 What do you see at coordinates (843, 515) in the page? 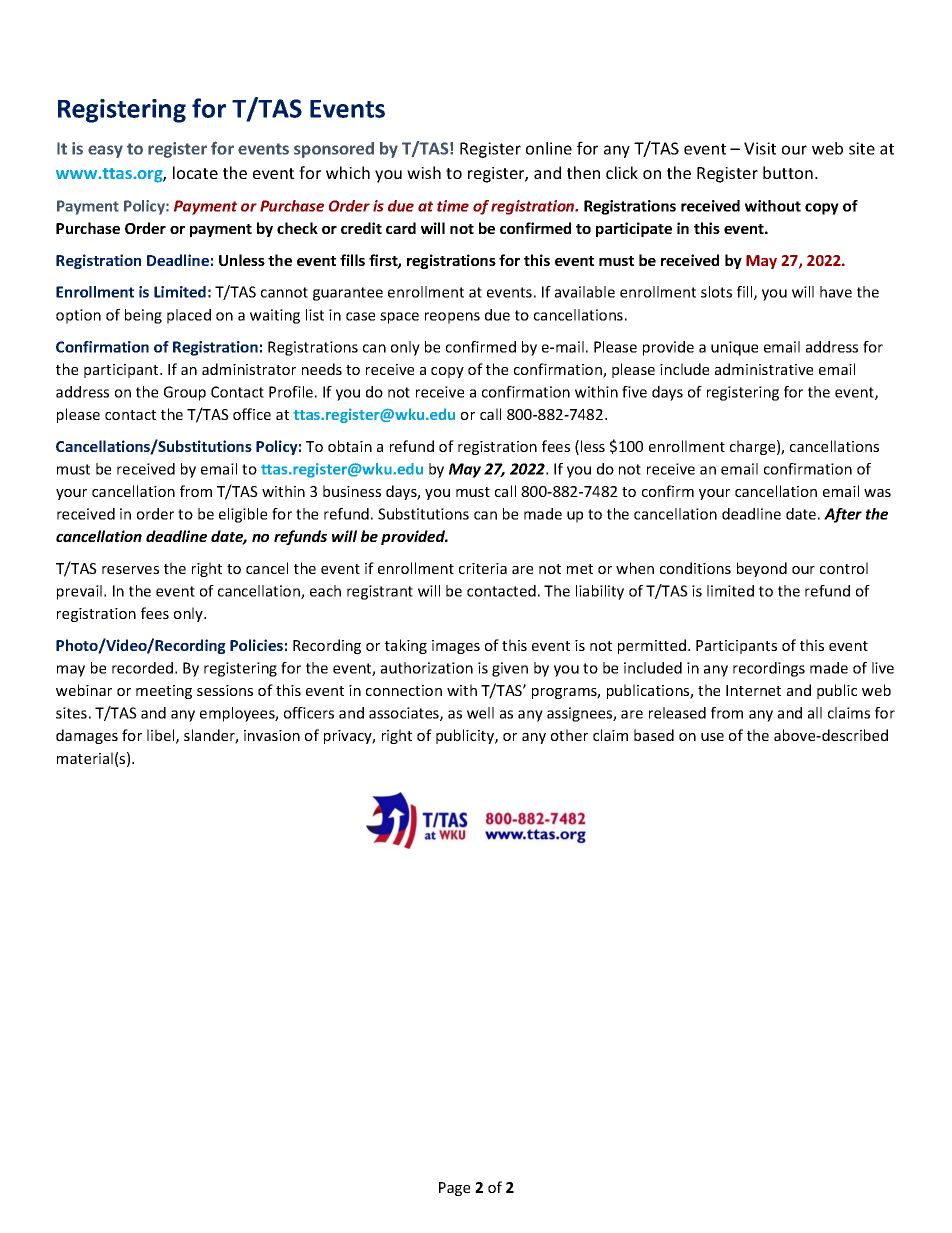
I see `After` at bounding box center [843, 515].
